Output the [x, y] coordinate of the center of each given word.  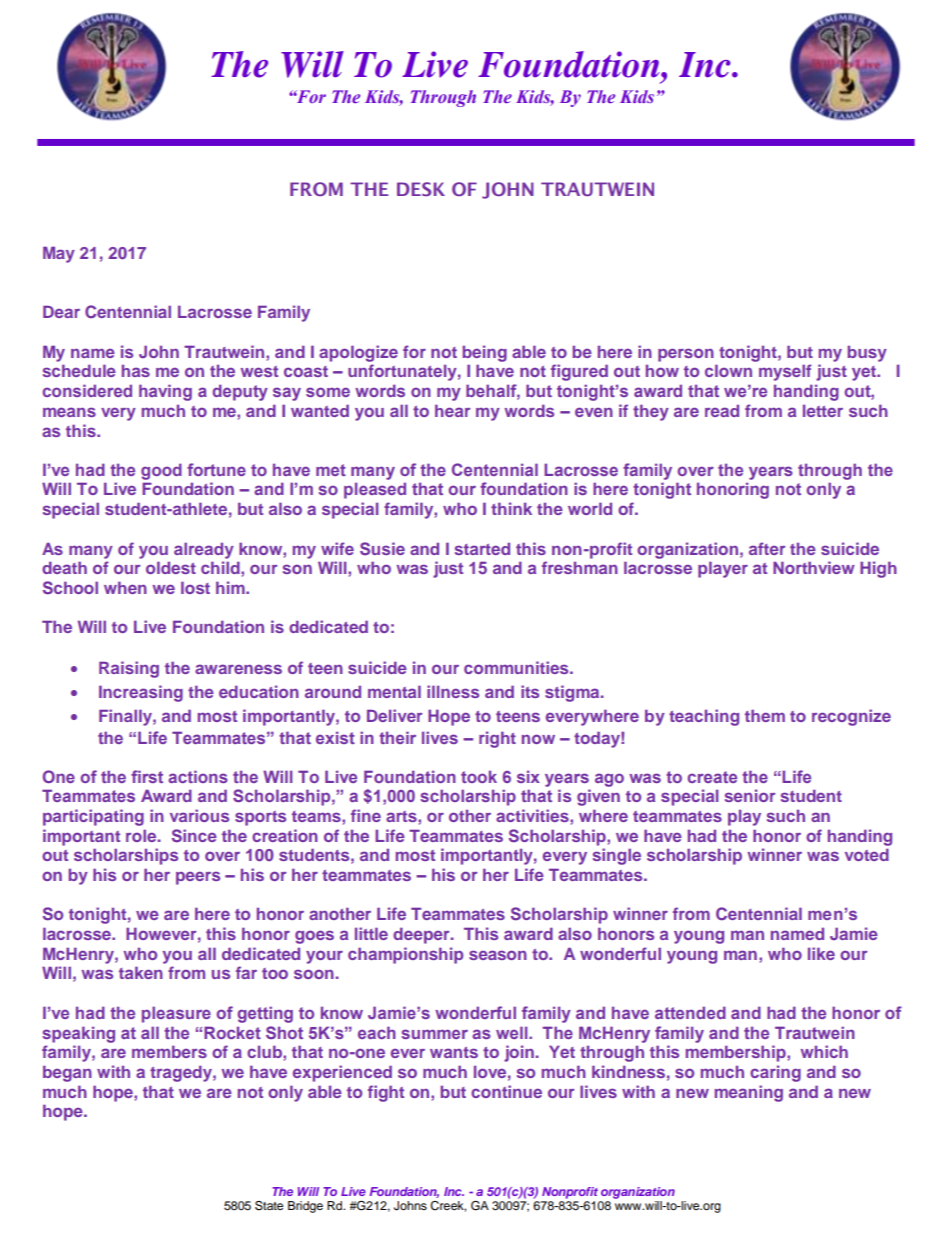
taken [141, 972]
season [498, 955]
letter [823, 411]
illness [453, 691]
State [269, 1206]
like [821, 953]
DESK [421, 189]
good [161, 471]
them [765, 715]
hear [453, 410]
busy [867, 354]
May [59, 254]
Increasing [141, 693]
